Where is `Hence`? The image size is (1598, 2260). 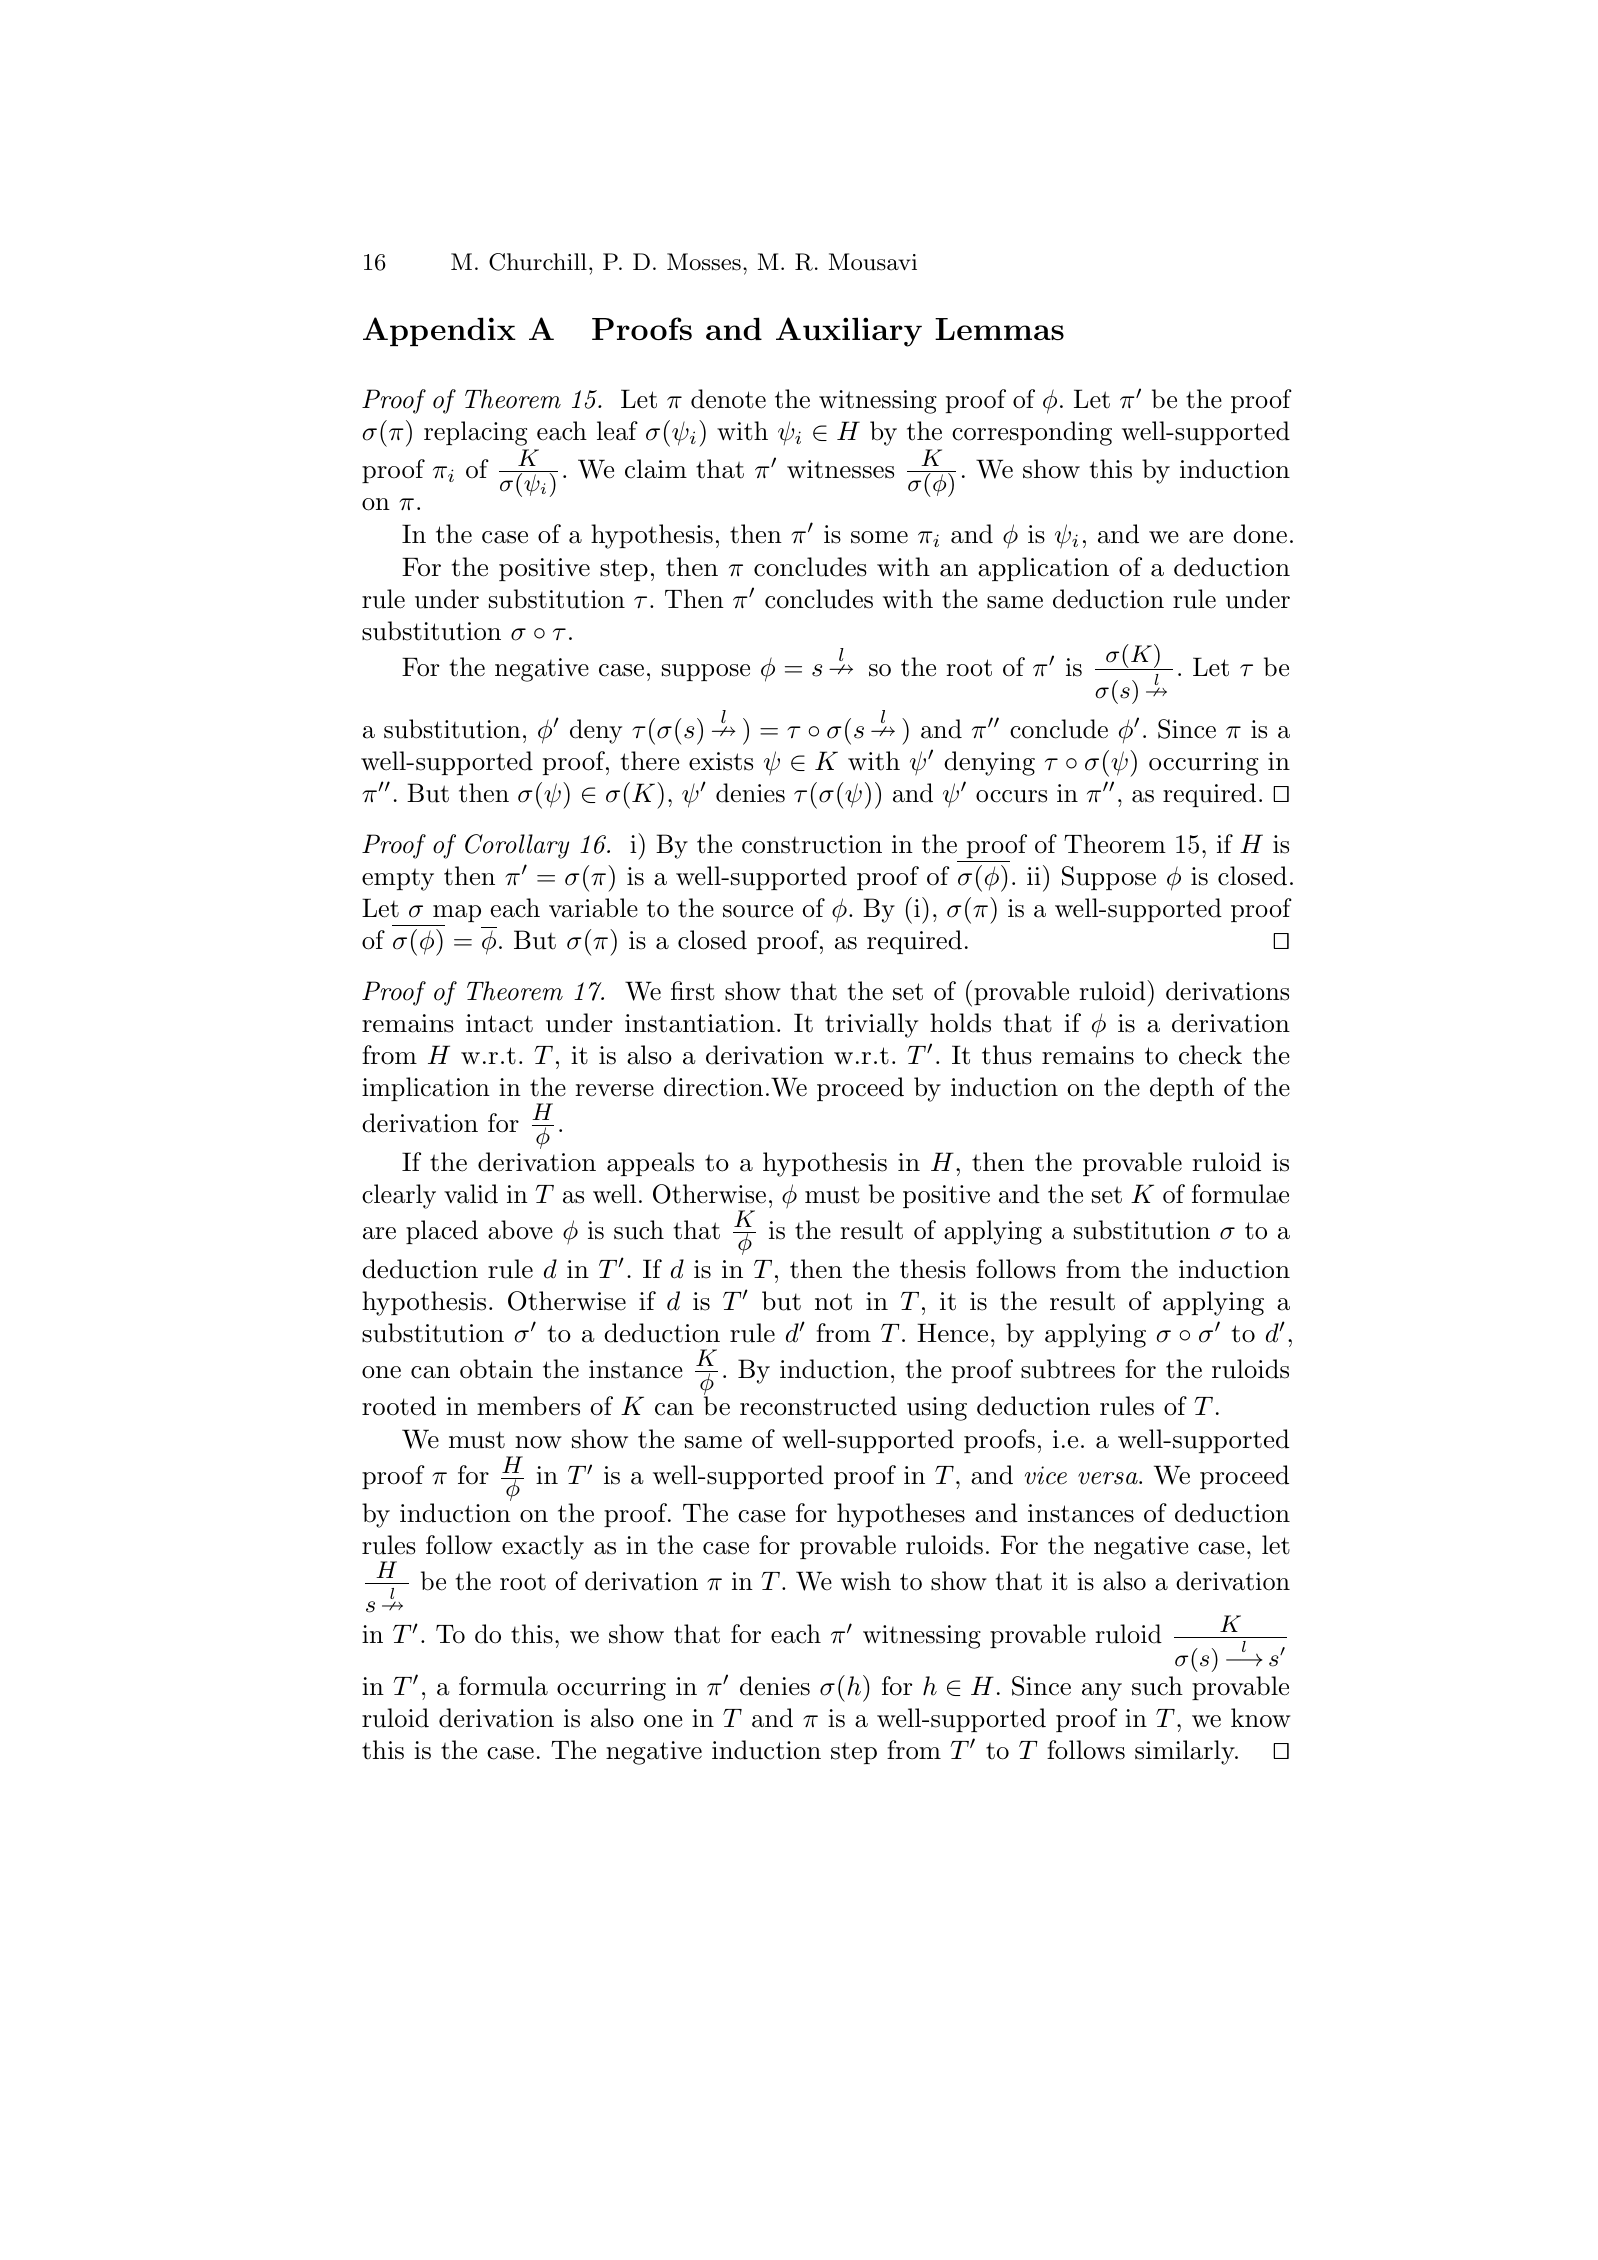
Hence is located at coordinates (952, 1333).
